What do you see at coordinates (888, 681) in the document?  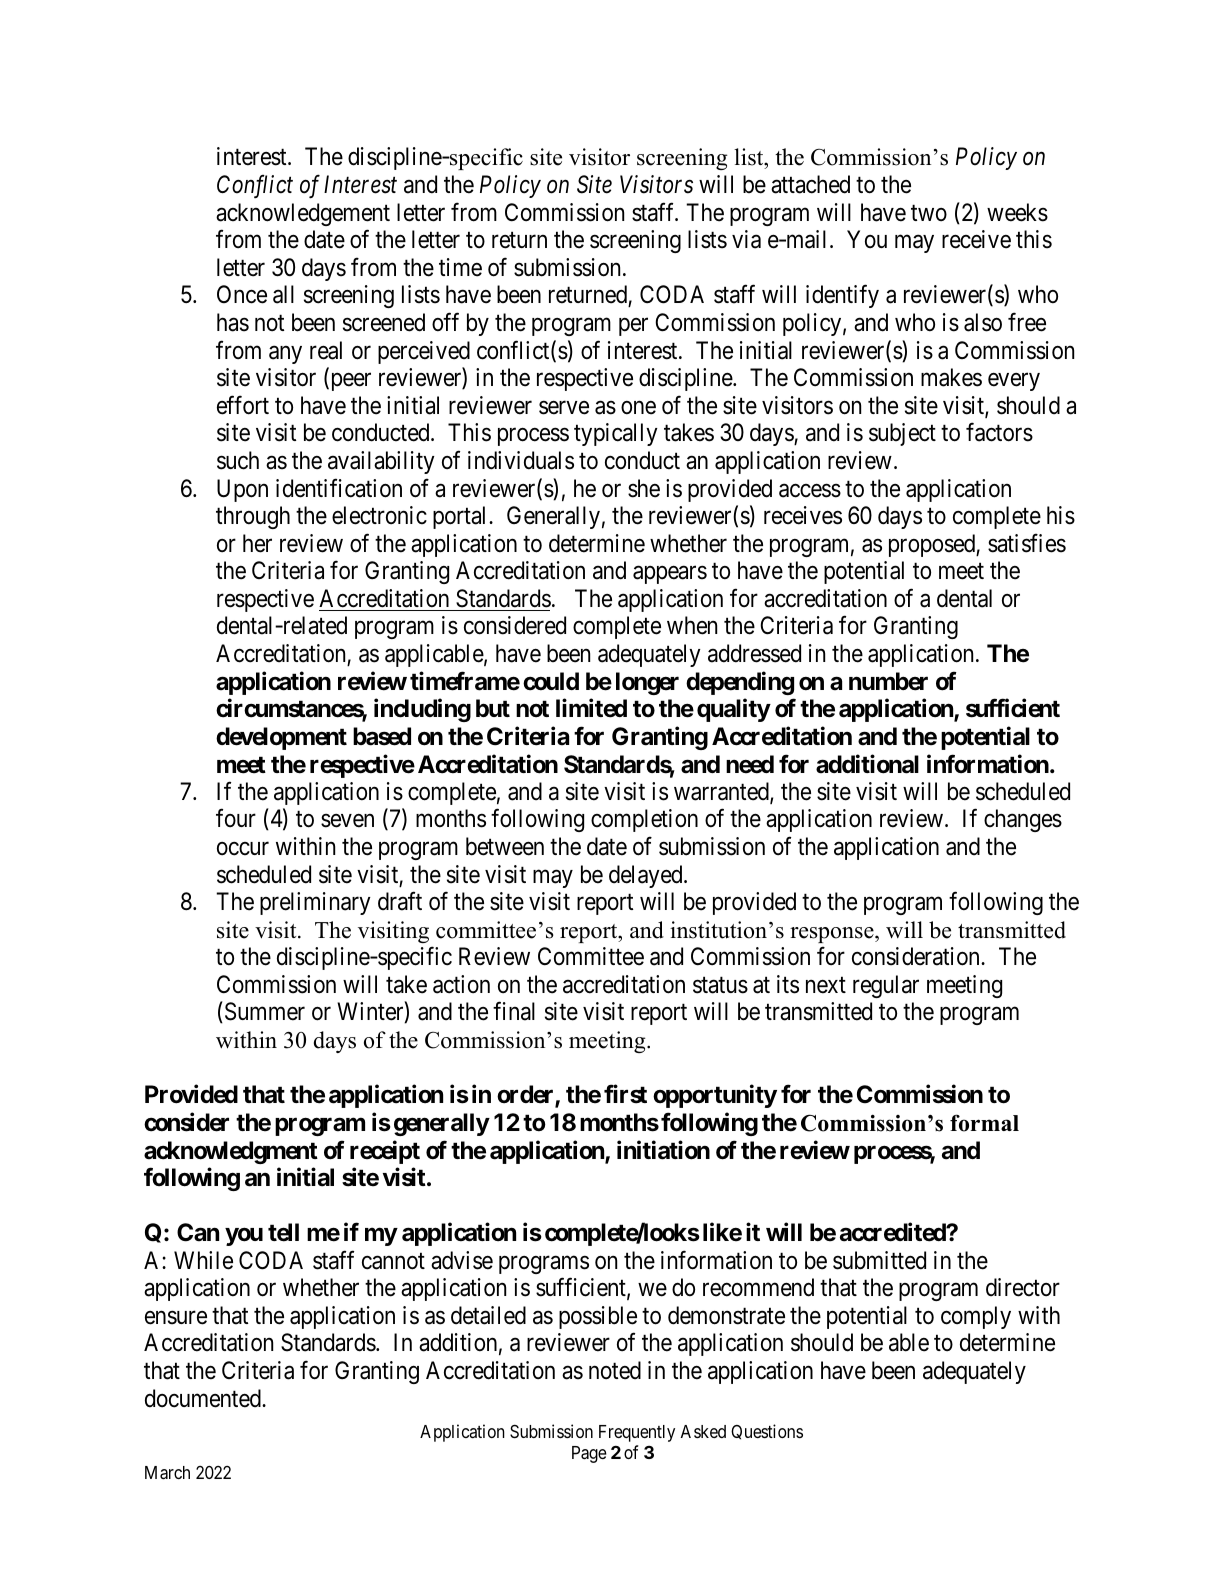 I see `number` at bounding box center [888, 681].
